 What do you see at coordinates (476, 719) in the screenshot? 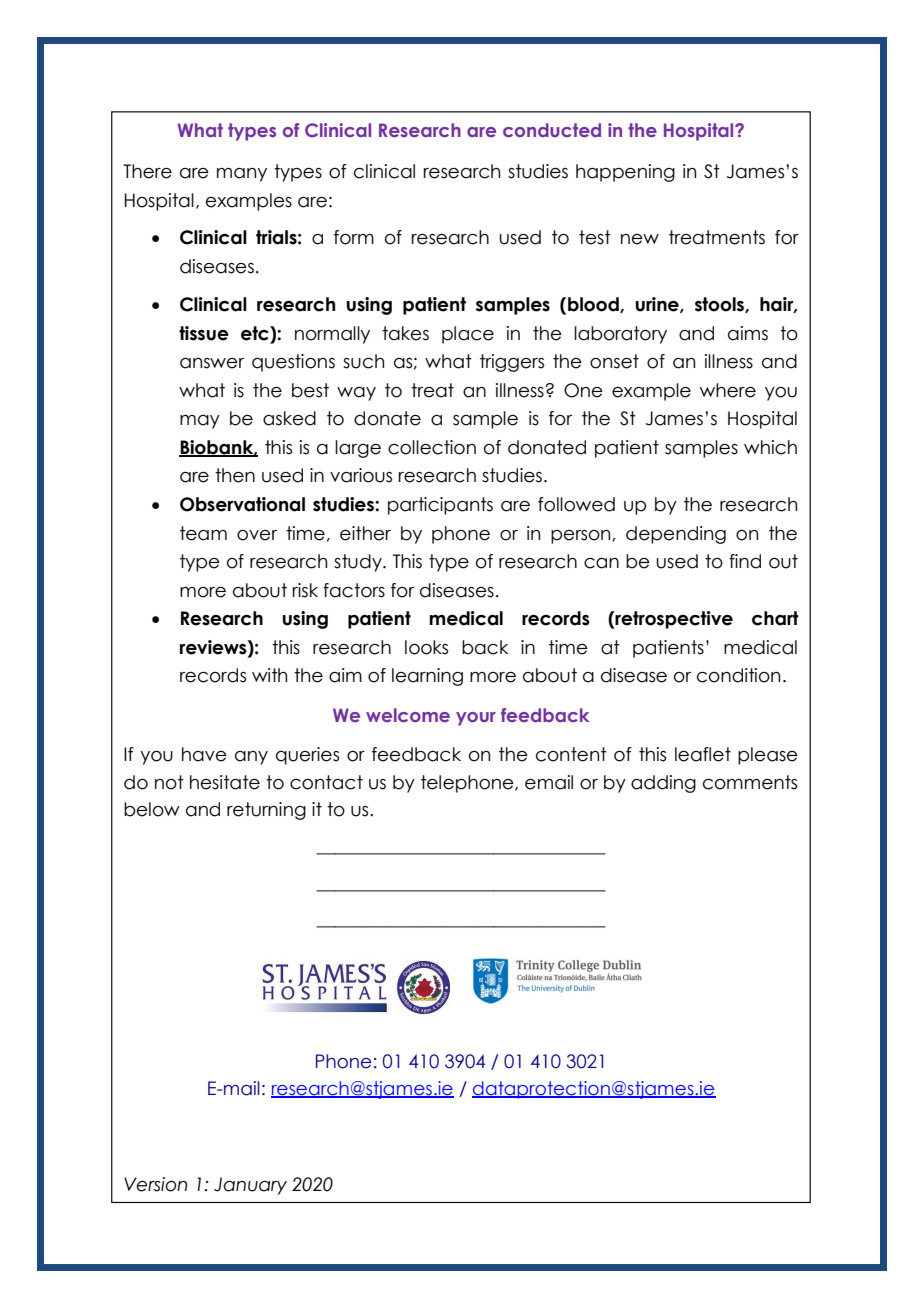
I see `your` at bounding box center [476, 719].
